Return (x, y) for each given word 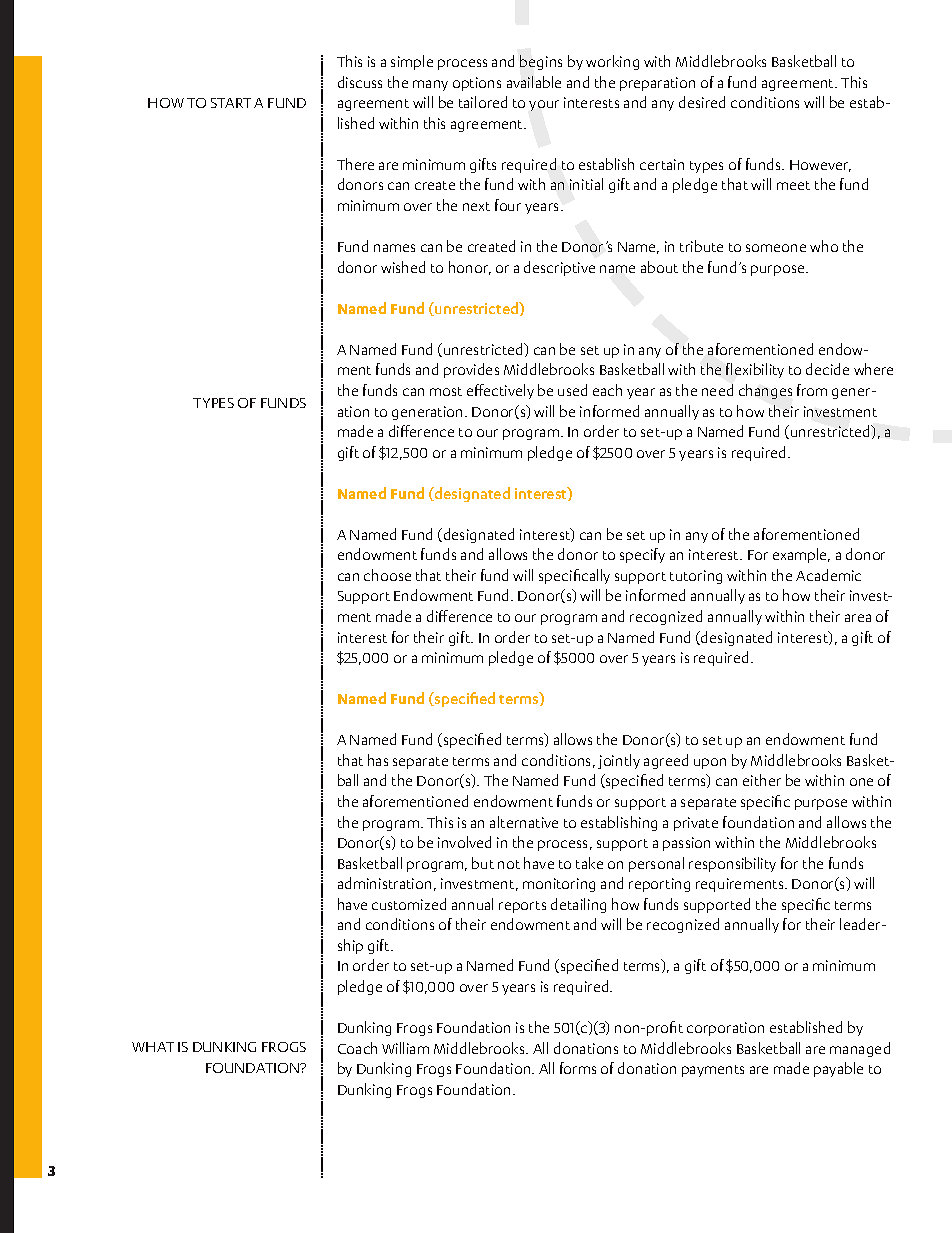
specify (642, 555)
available (534, 82)
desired (702, 102)
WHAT (153, 1047)
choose (387, 575)
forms (578, 1068)
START (231, 103)
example (801, 555)
